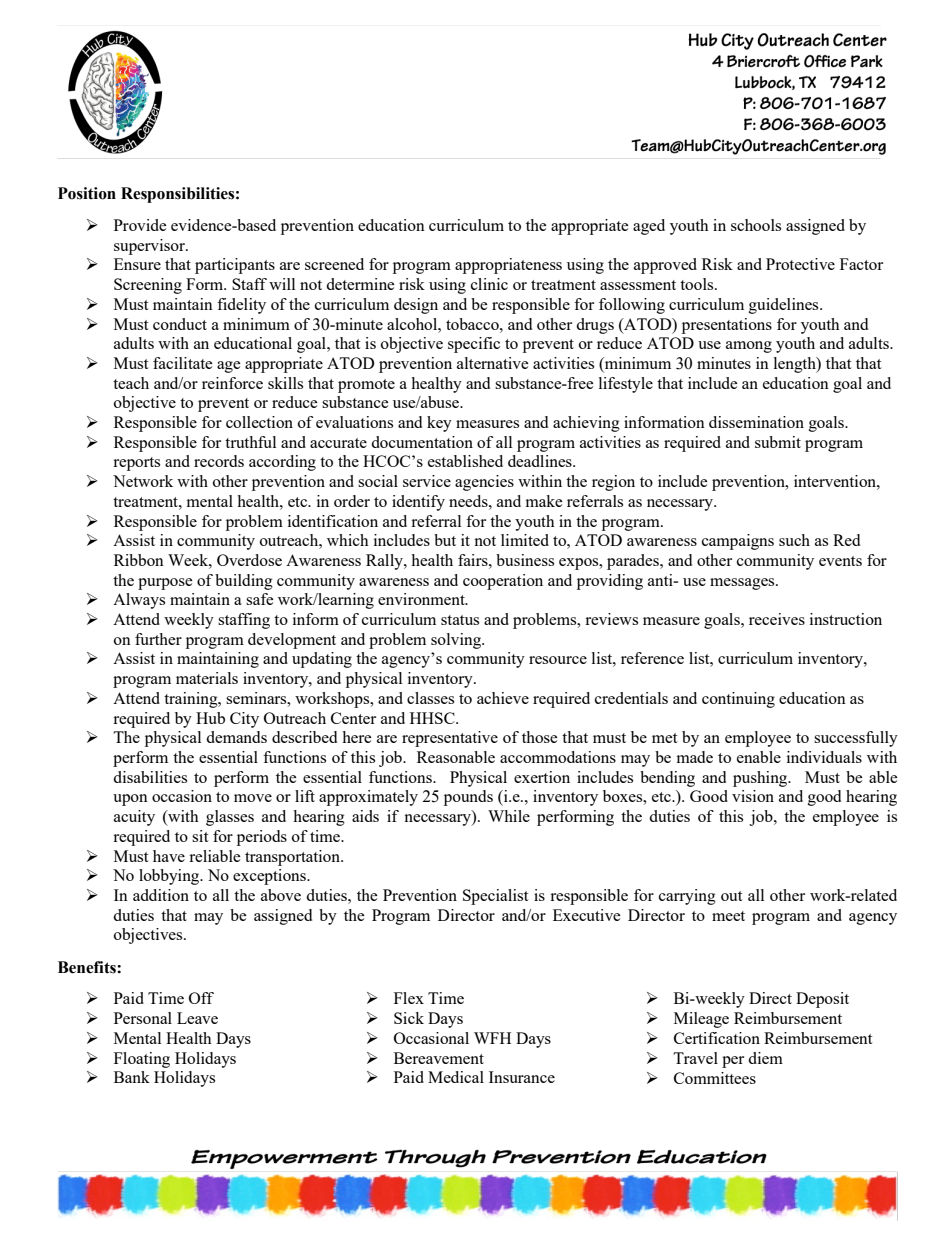  Describe the element at coordinates (489, 284) in the document. I see `clinic` at that location.
